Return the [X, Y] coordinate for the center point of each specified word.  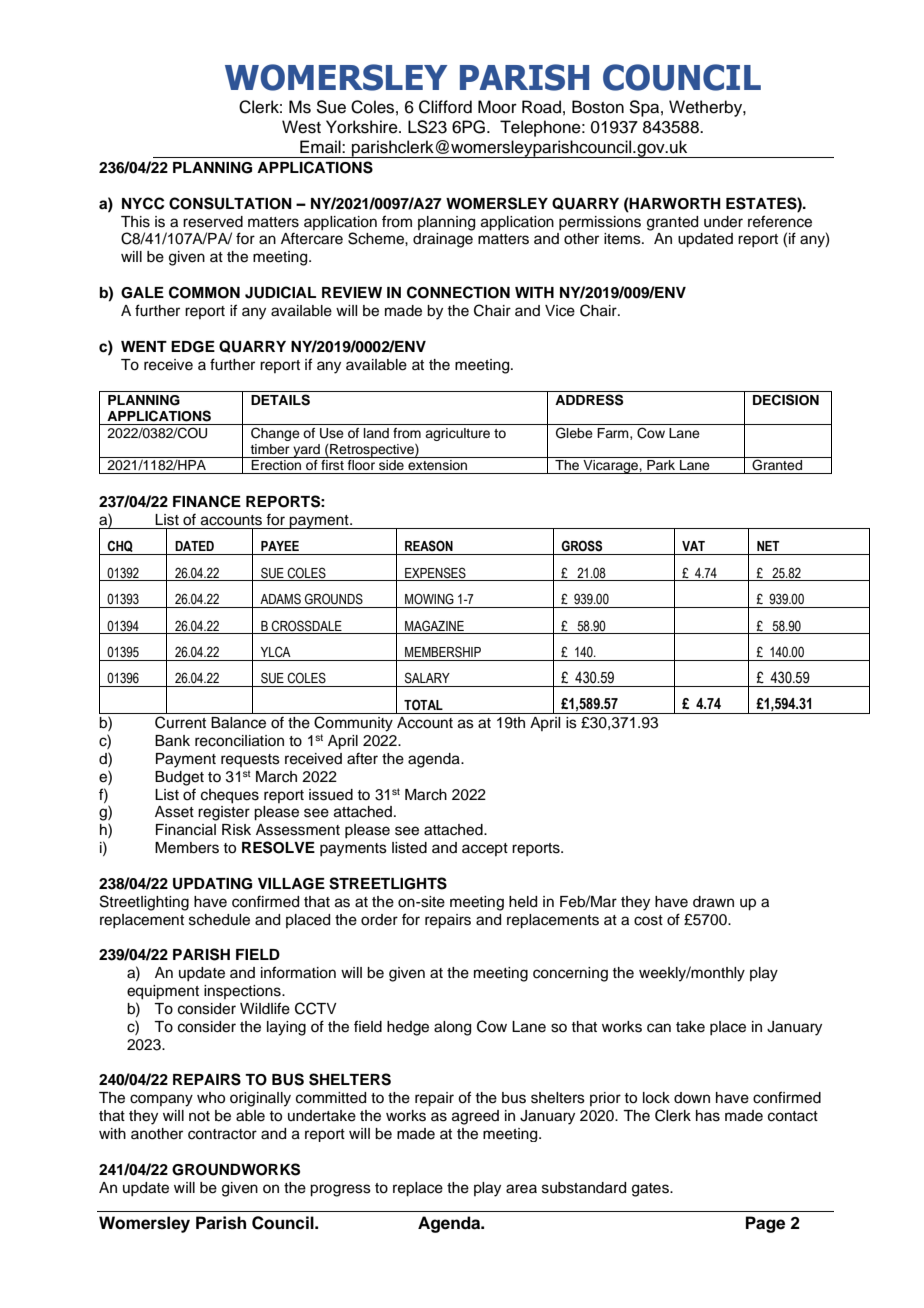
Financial [186, 830]
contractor [222, 1134]
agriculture [457, 434]
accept [485, 849]
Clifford [445, 107]
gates [651, 1190]
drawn [713, 902]
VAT [693, 546]
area [521, 1189]
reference [780, 221]
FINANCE [207, 501]
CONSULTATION [230, 203]
